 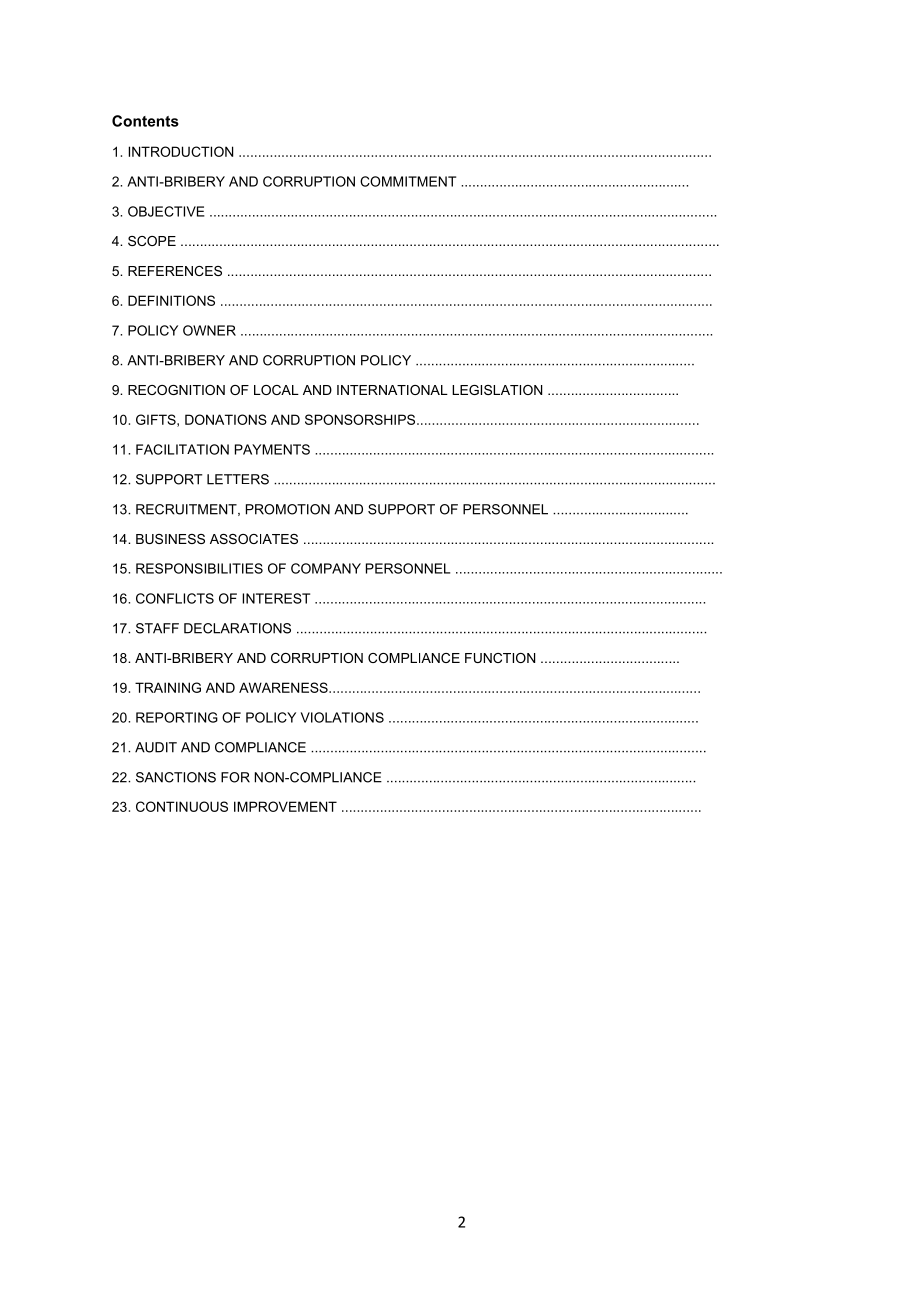 I want to click on INTEREST, so click(x=276, y=598).
